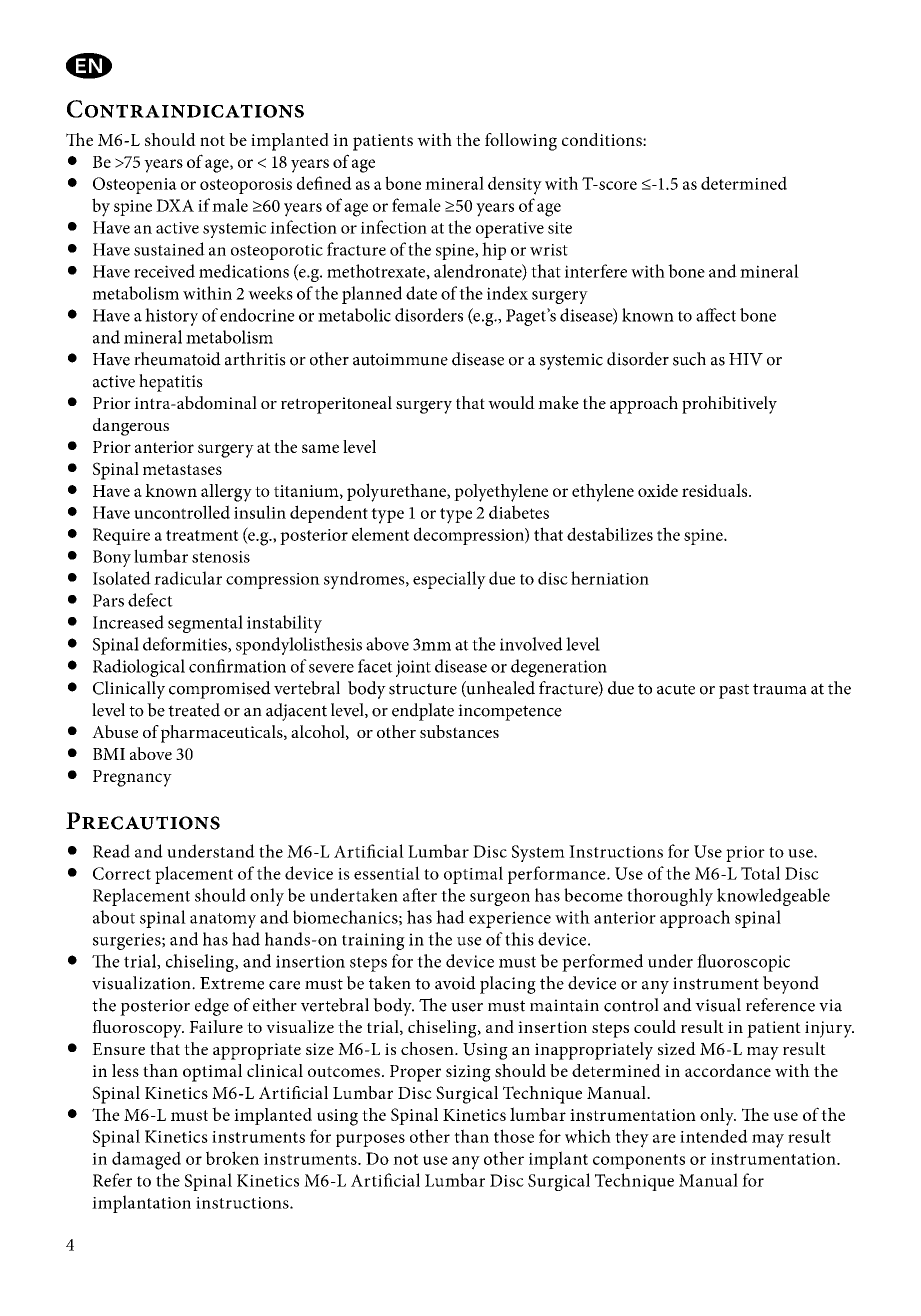 This image has height=1316, width=921. Describe the element at coordinates (232, 1158) in the image. I see `broken` at that location.
